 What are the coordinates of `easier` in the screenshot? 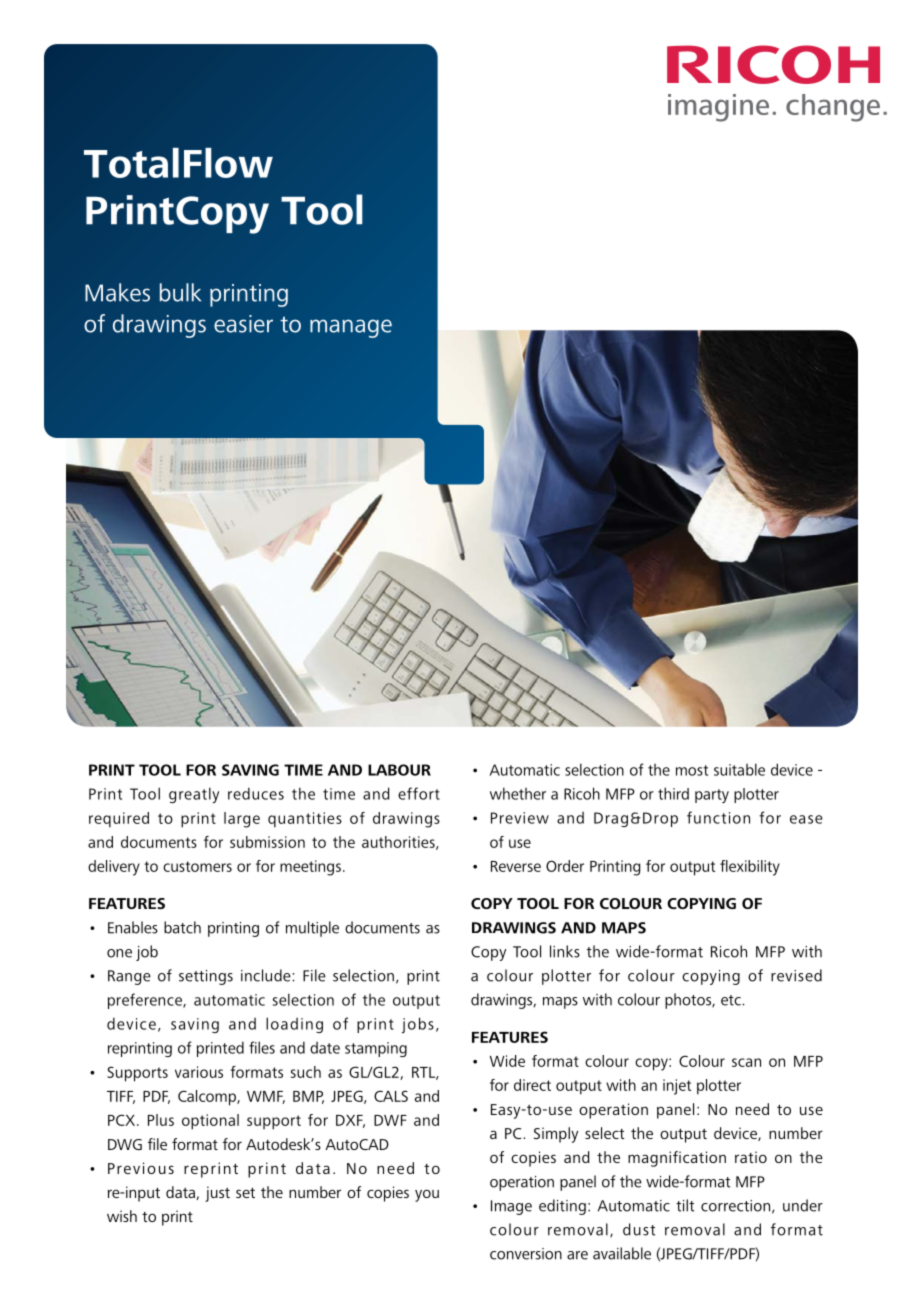 It's located at (243, 324).
